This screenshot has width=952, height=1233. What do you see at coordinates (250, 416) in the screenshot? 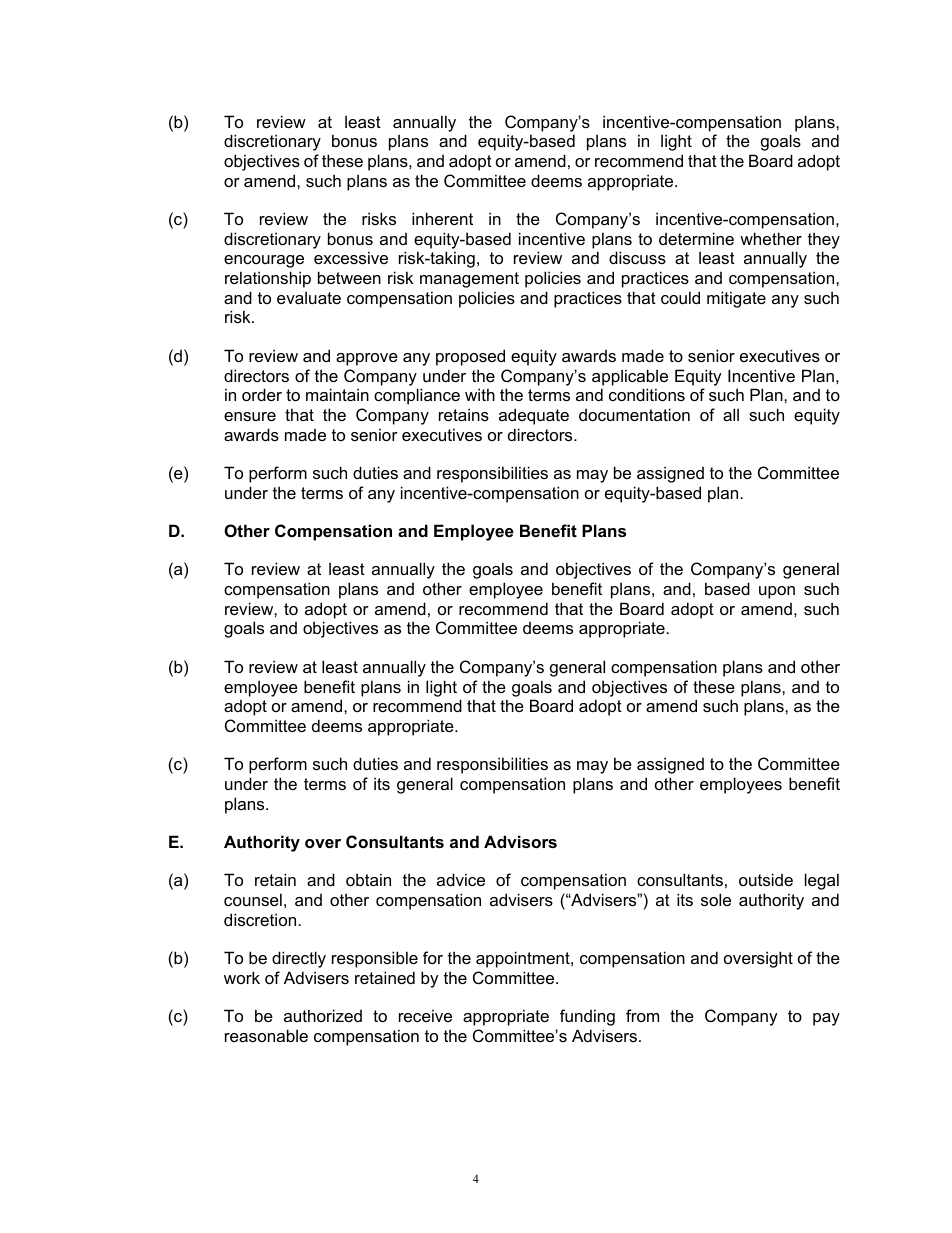
I see `ensure` at bounding box center [250, 416].
